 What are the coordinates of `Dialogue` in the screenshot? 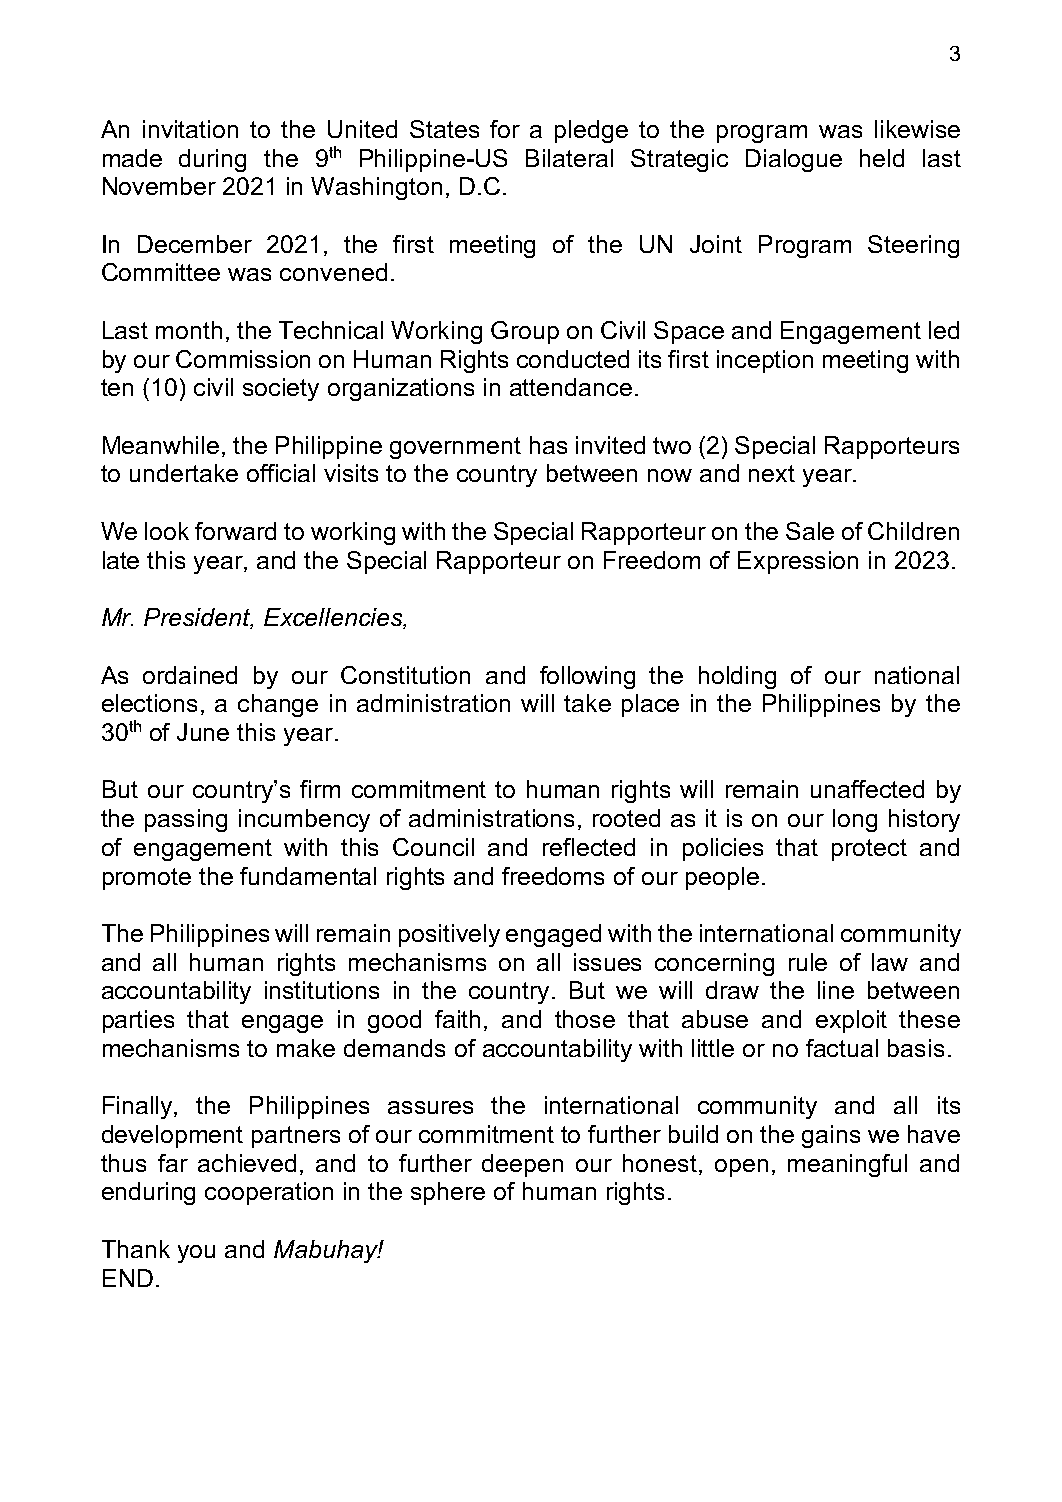 It's located at (794, 160).
